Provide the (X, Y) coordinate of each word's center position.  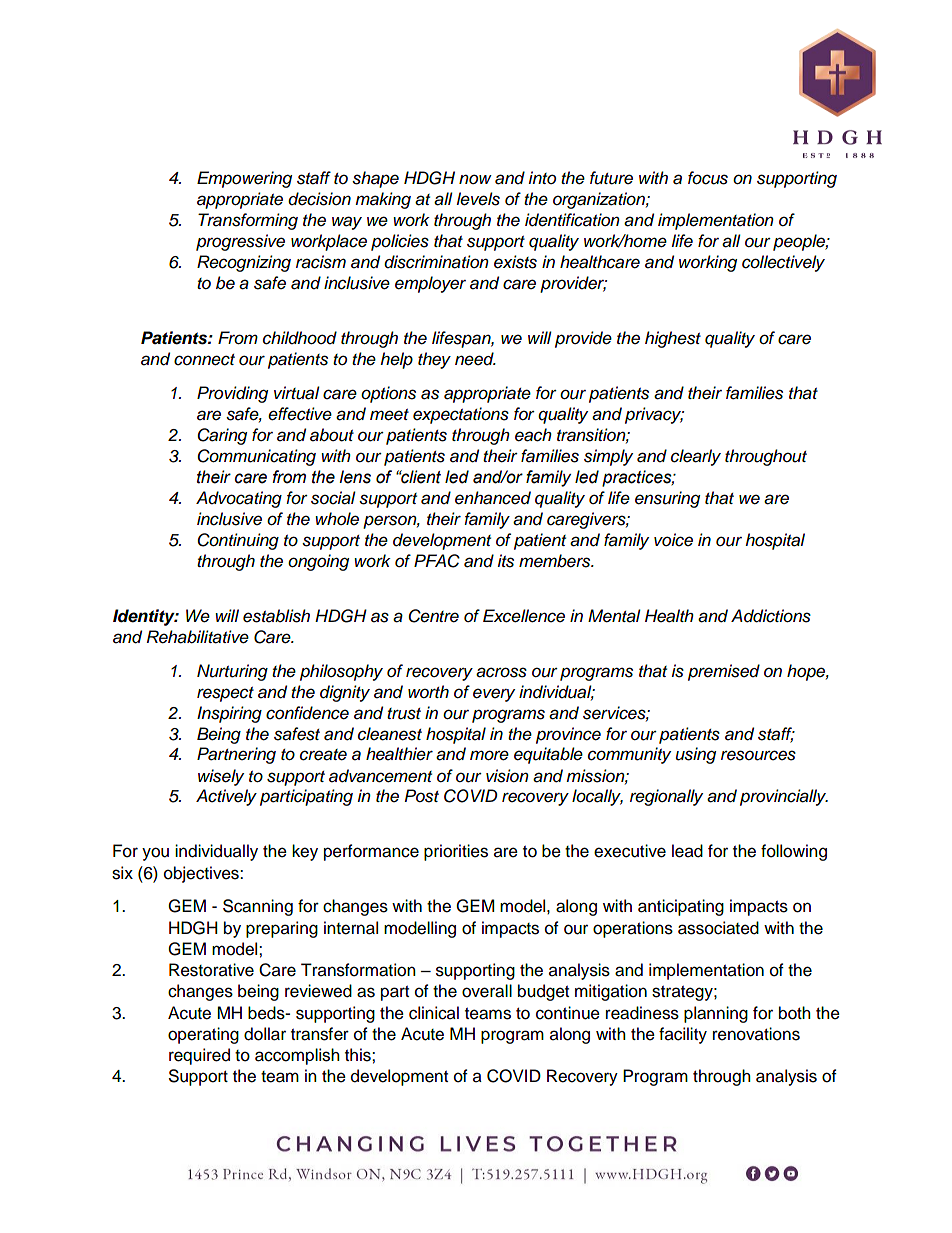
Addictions (771, 616)
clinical (434, 1013)
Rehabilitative (198, 637)
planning (716, 1014)
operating (203, 1035)
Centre (433, 616)
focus (708, 178)
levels (478, 199)
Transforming (248, 221)
